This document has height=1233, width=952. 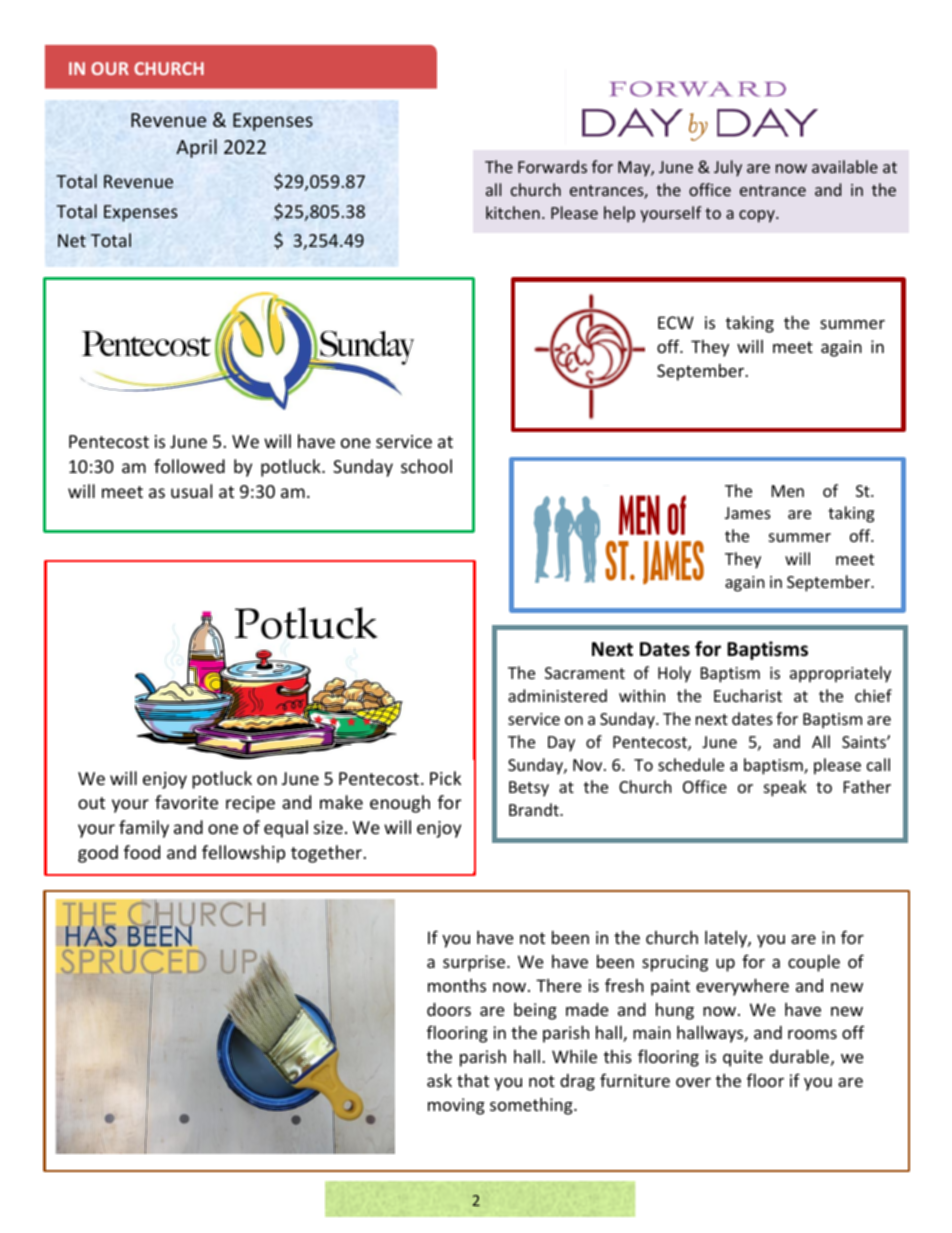 I want to click on followed, so click(x=189, y=466).
